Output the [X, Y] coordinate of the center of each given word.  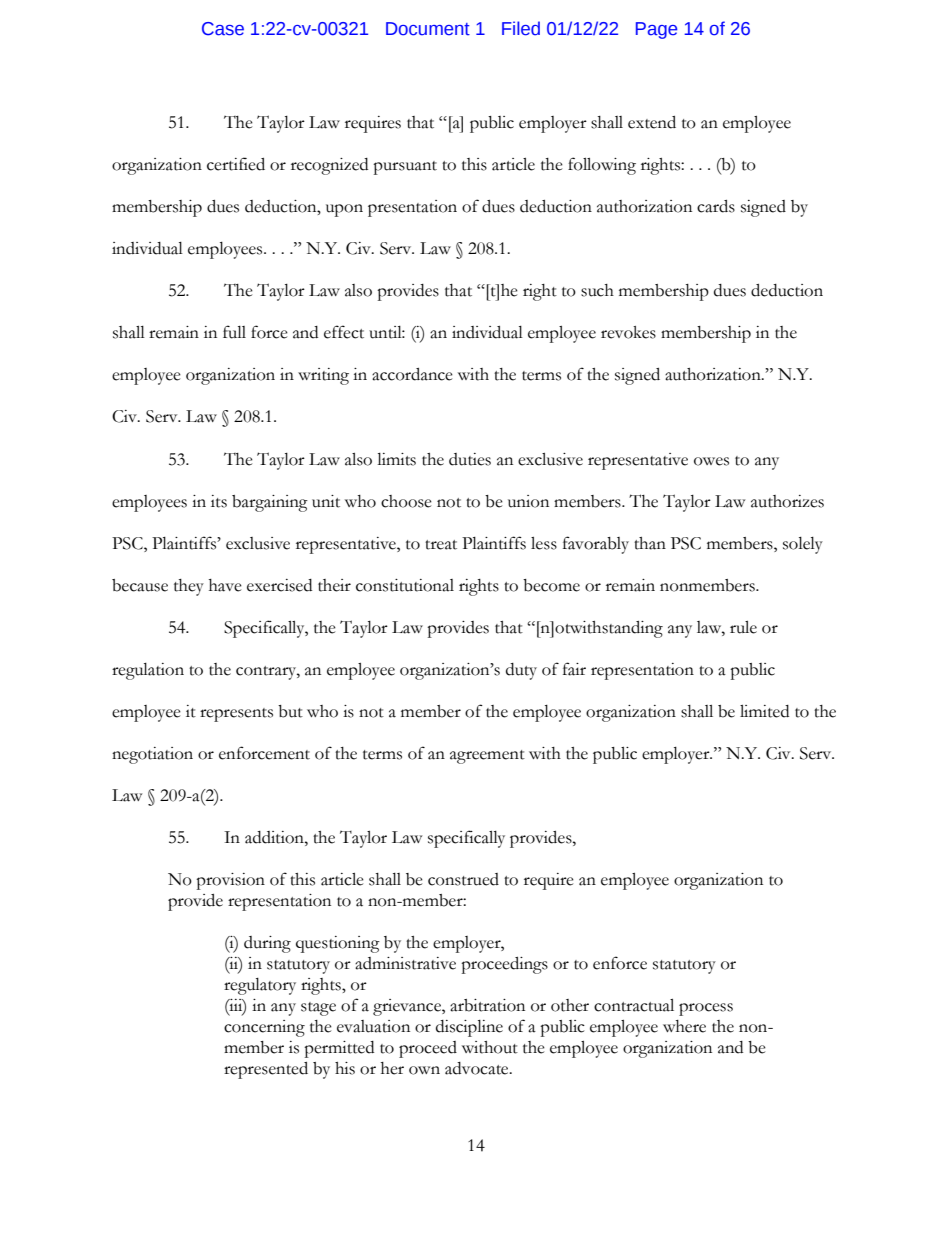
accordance [412, 374]
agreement [487, 757]
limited [764, 711]
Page [656, 30]
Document [428, 29]
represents [236, 715]
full [234, 332]
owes [711, 461]
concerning [264, 1028]
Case [223, 29]
